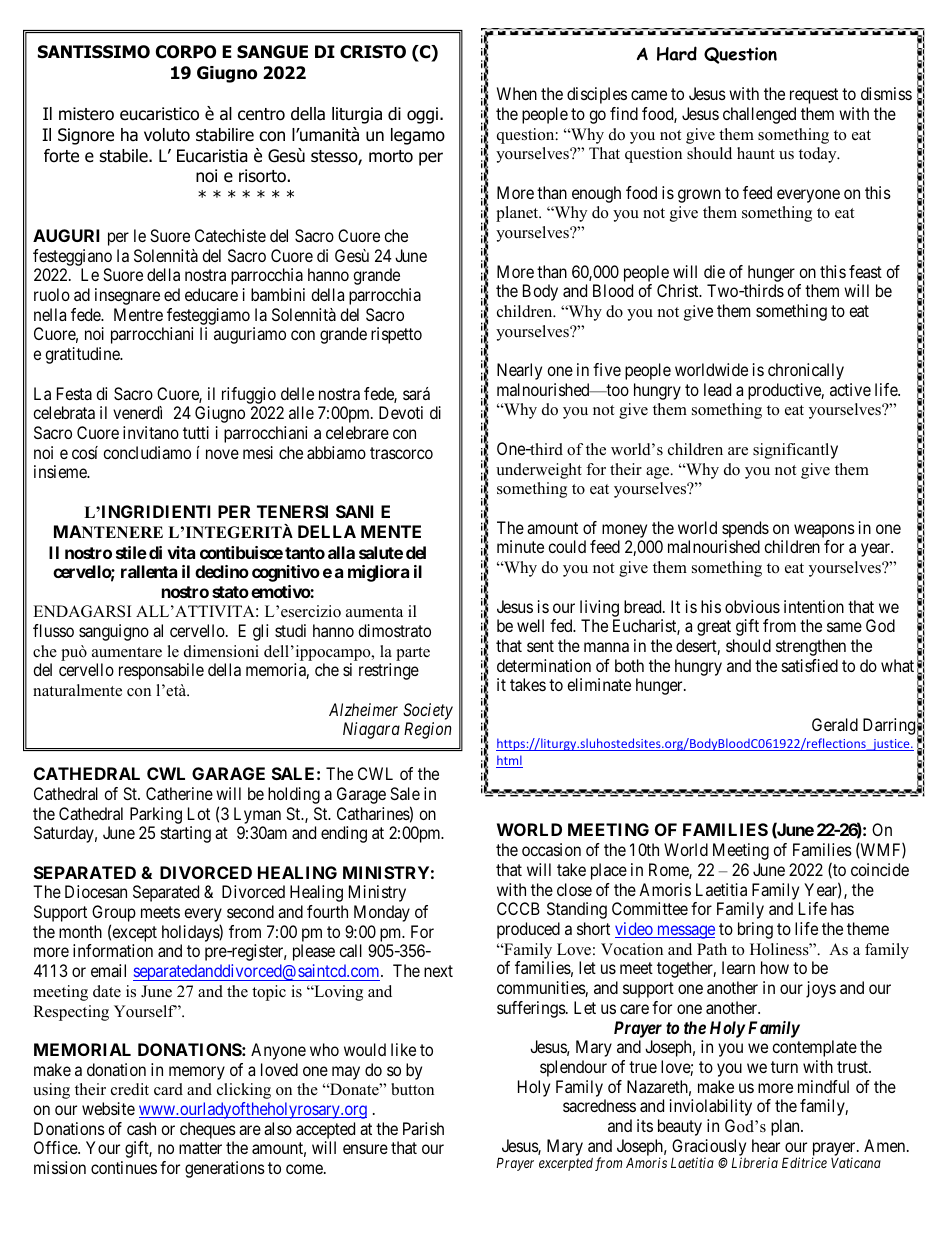  I want to click on Parish, so click(423, 1128).
